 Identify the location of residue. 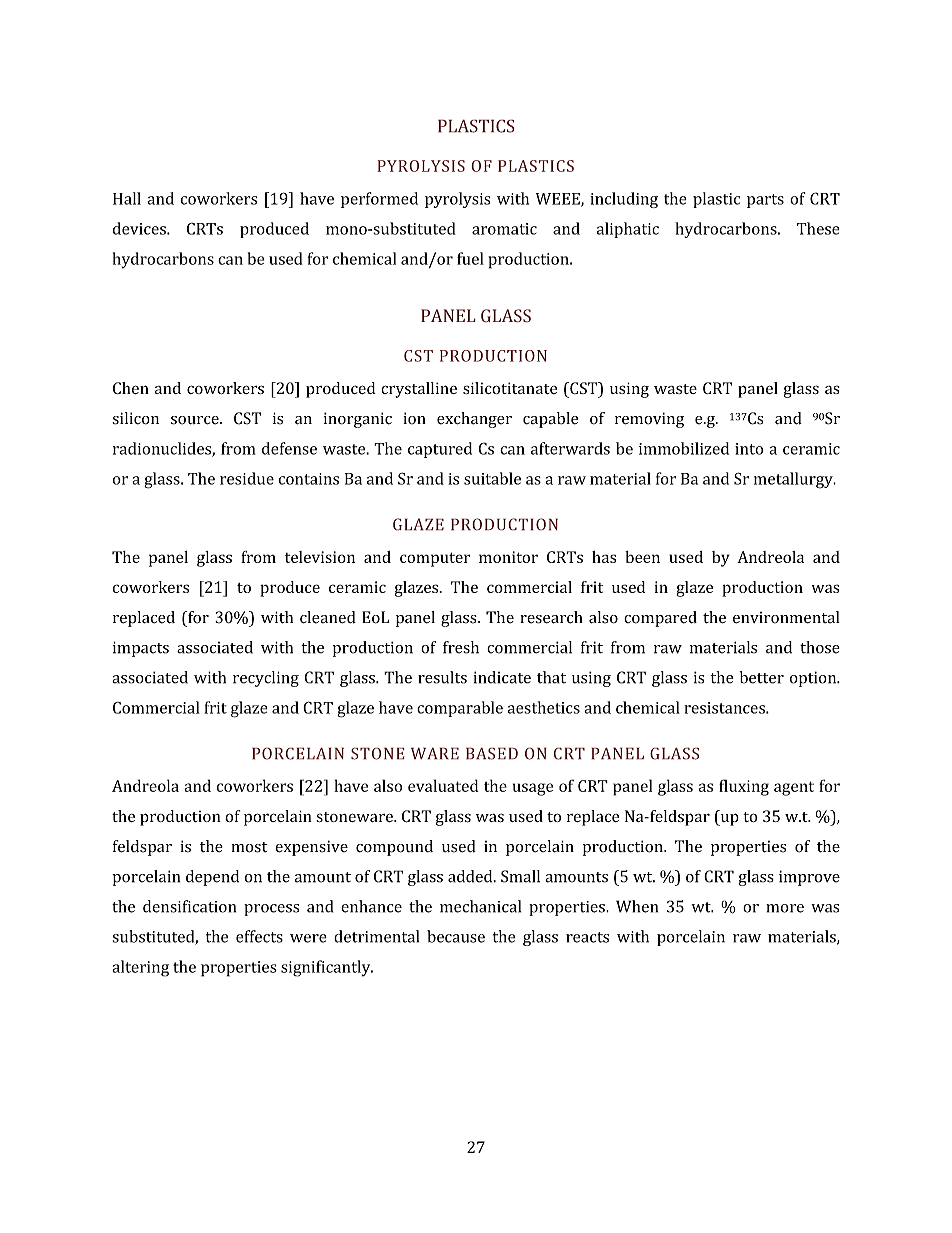
(247, 478).
